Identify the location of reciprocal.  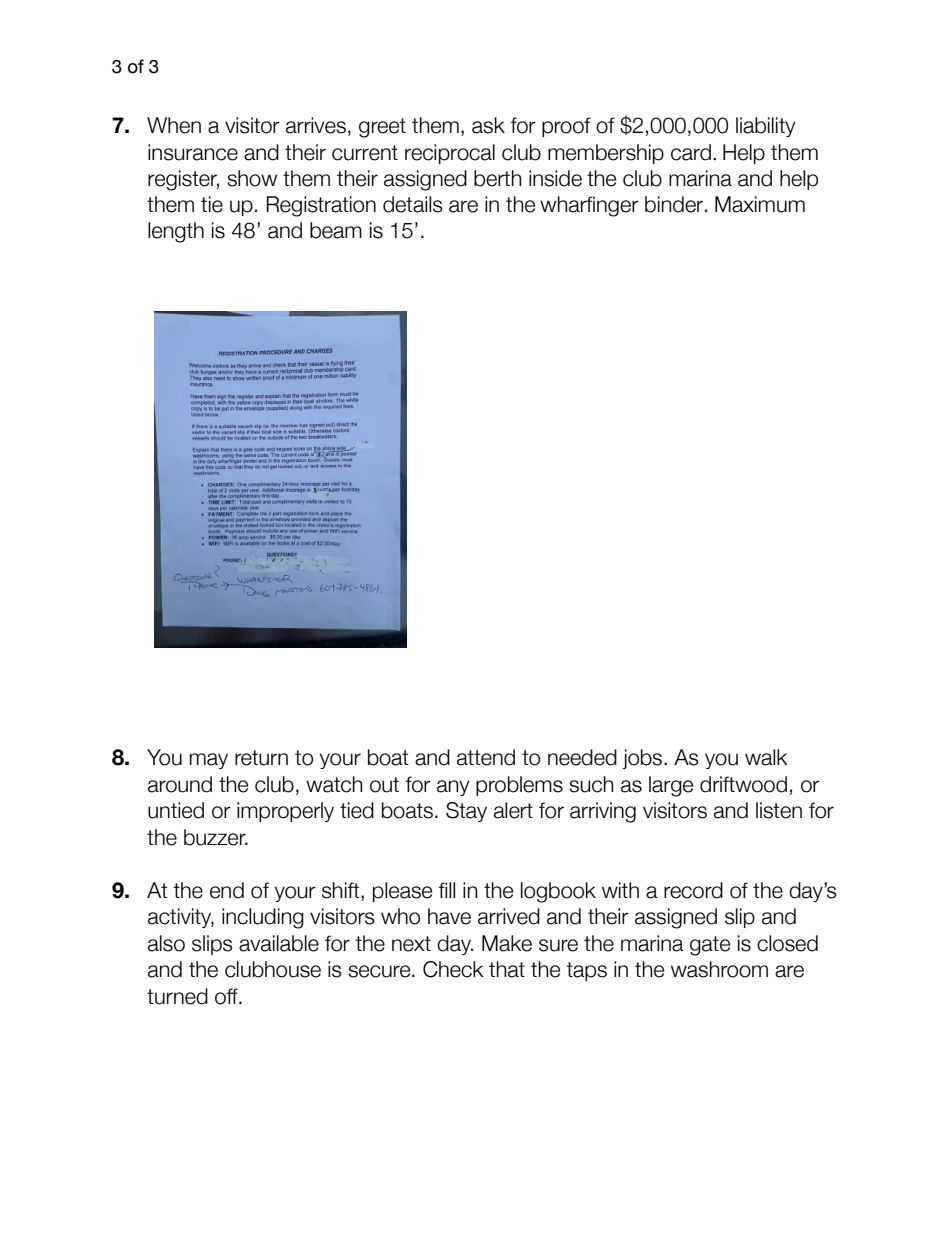
(450, 154).
